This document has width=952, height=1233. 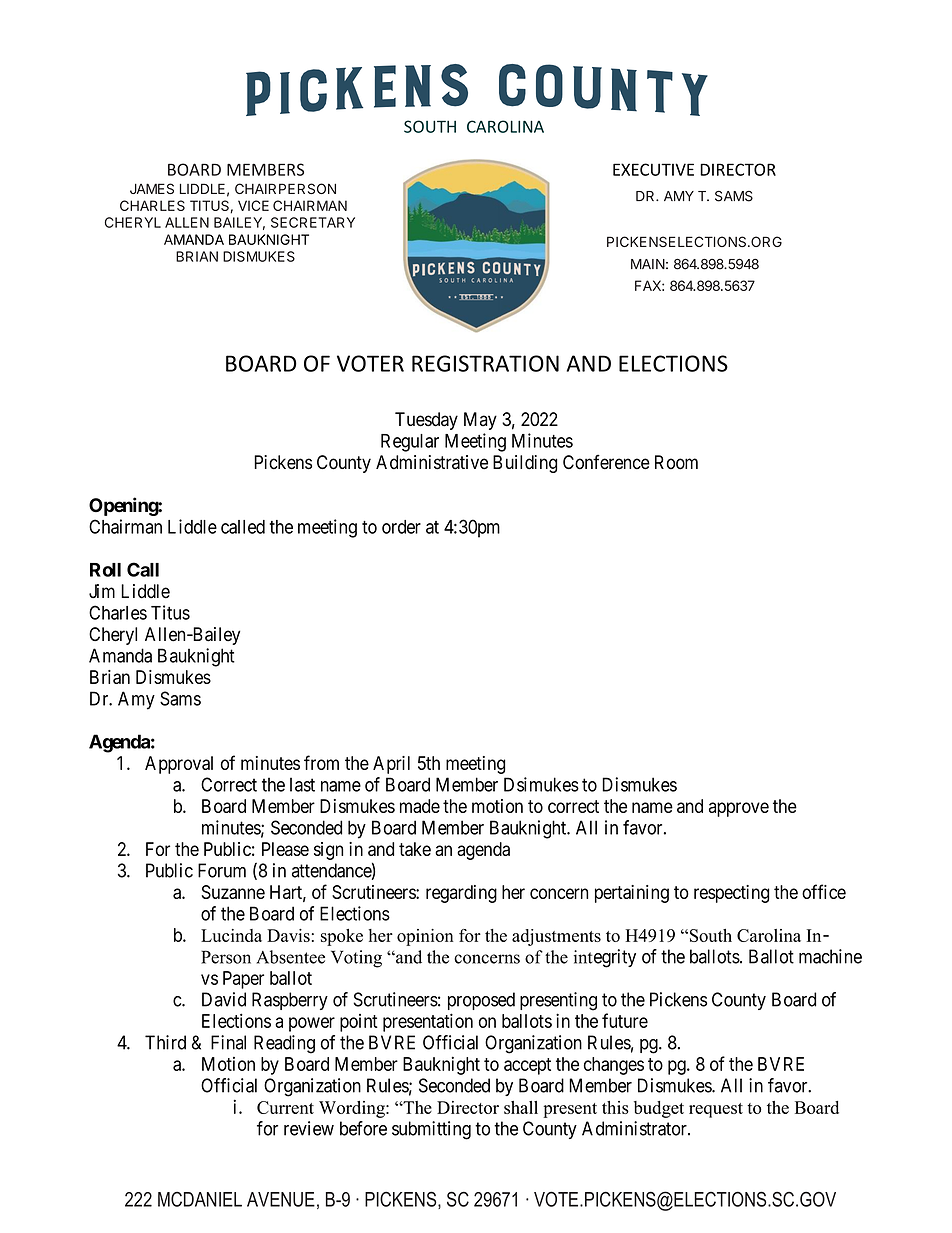 I want to click on EXECUTIVE, so click(x=653, y=169).
